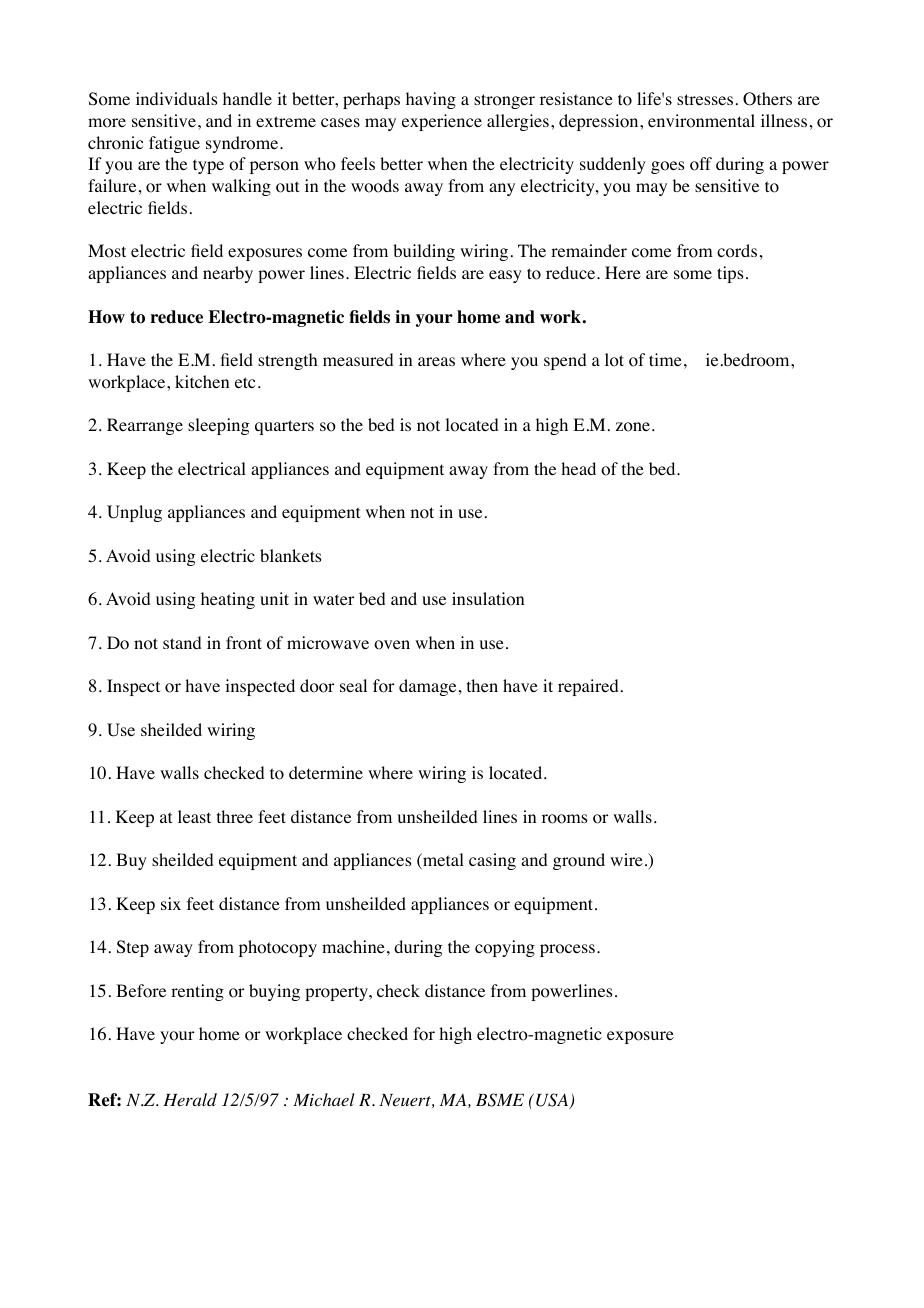 This page has height=1308, width=924. Describe the element at coordinates (634, 427) in the page. I see `zone` at that location.
